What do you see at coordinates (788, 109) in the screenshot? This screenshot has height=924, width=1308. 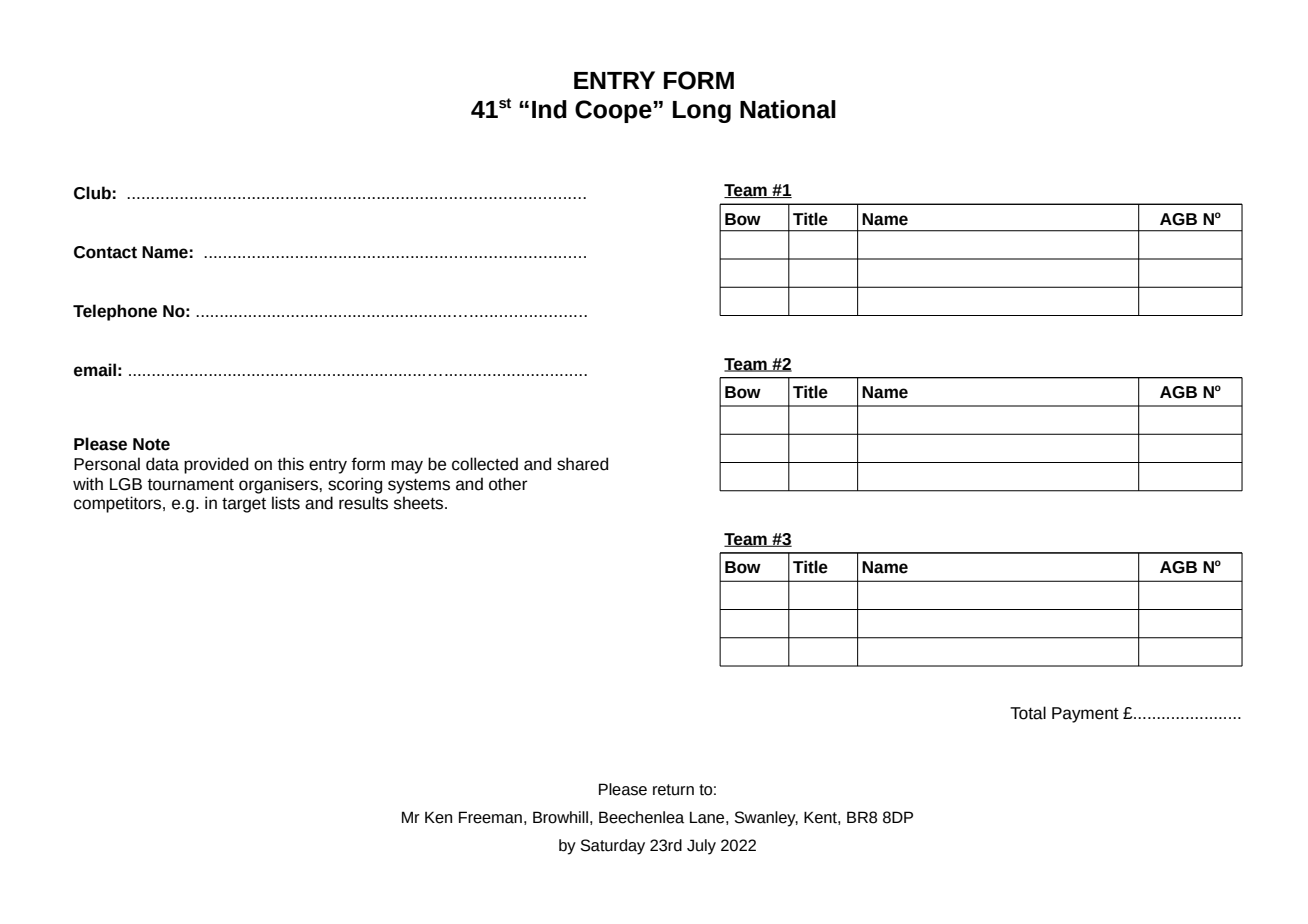 I see `National` at bounding box center [788, 109].
